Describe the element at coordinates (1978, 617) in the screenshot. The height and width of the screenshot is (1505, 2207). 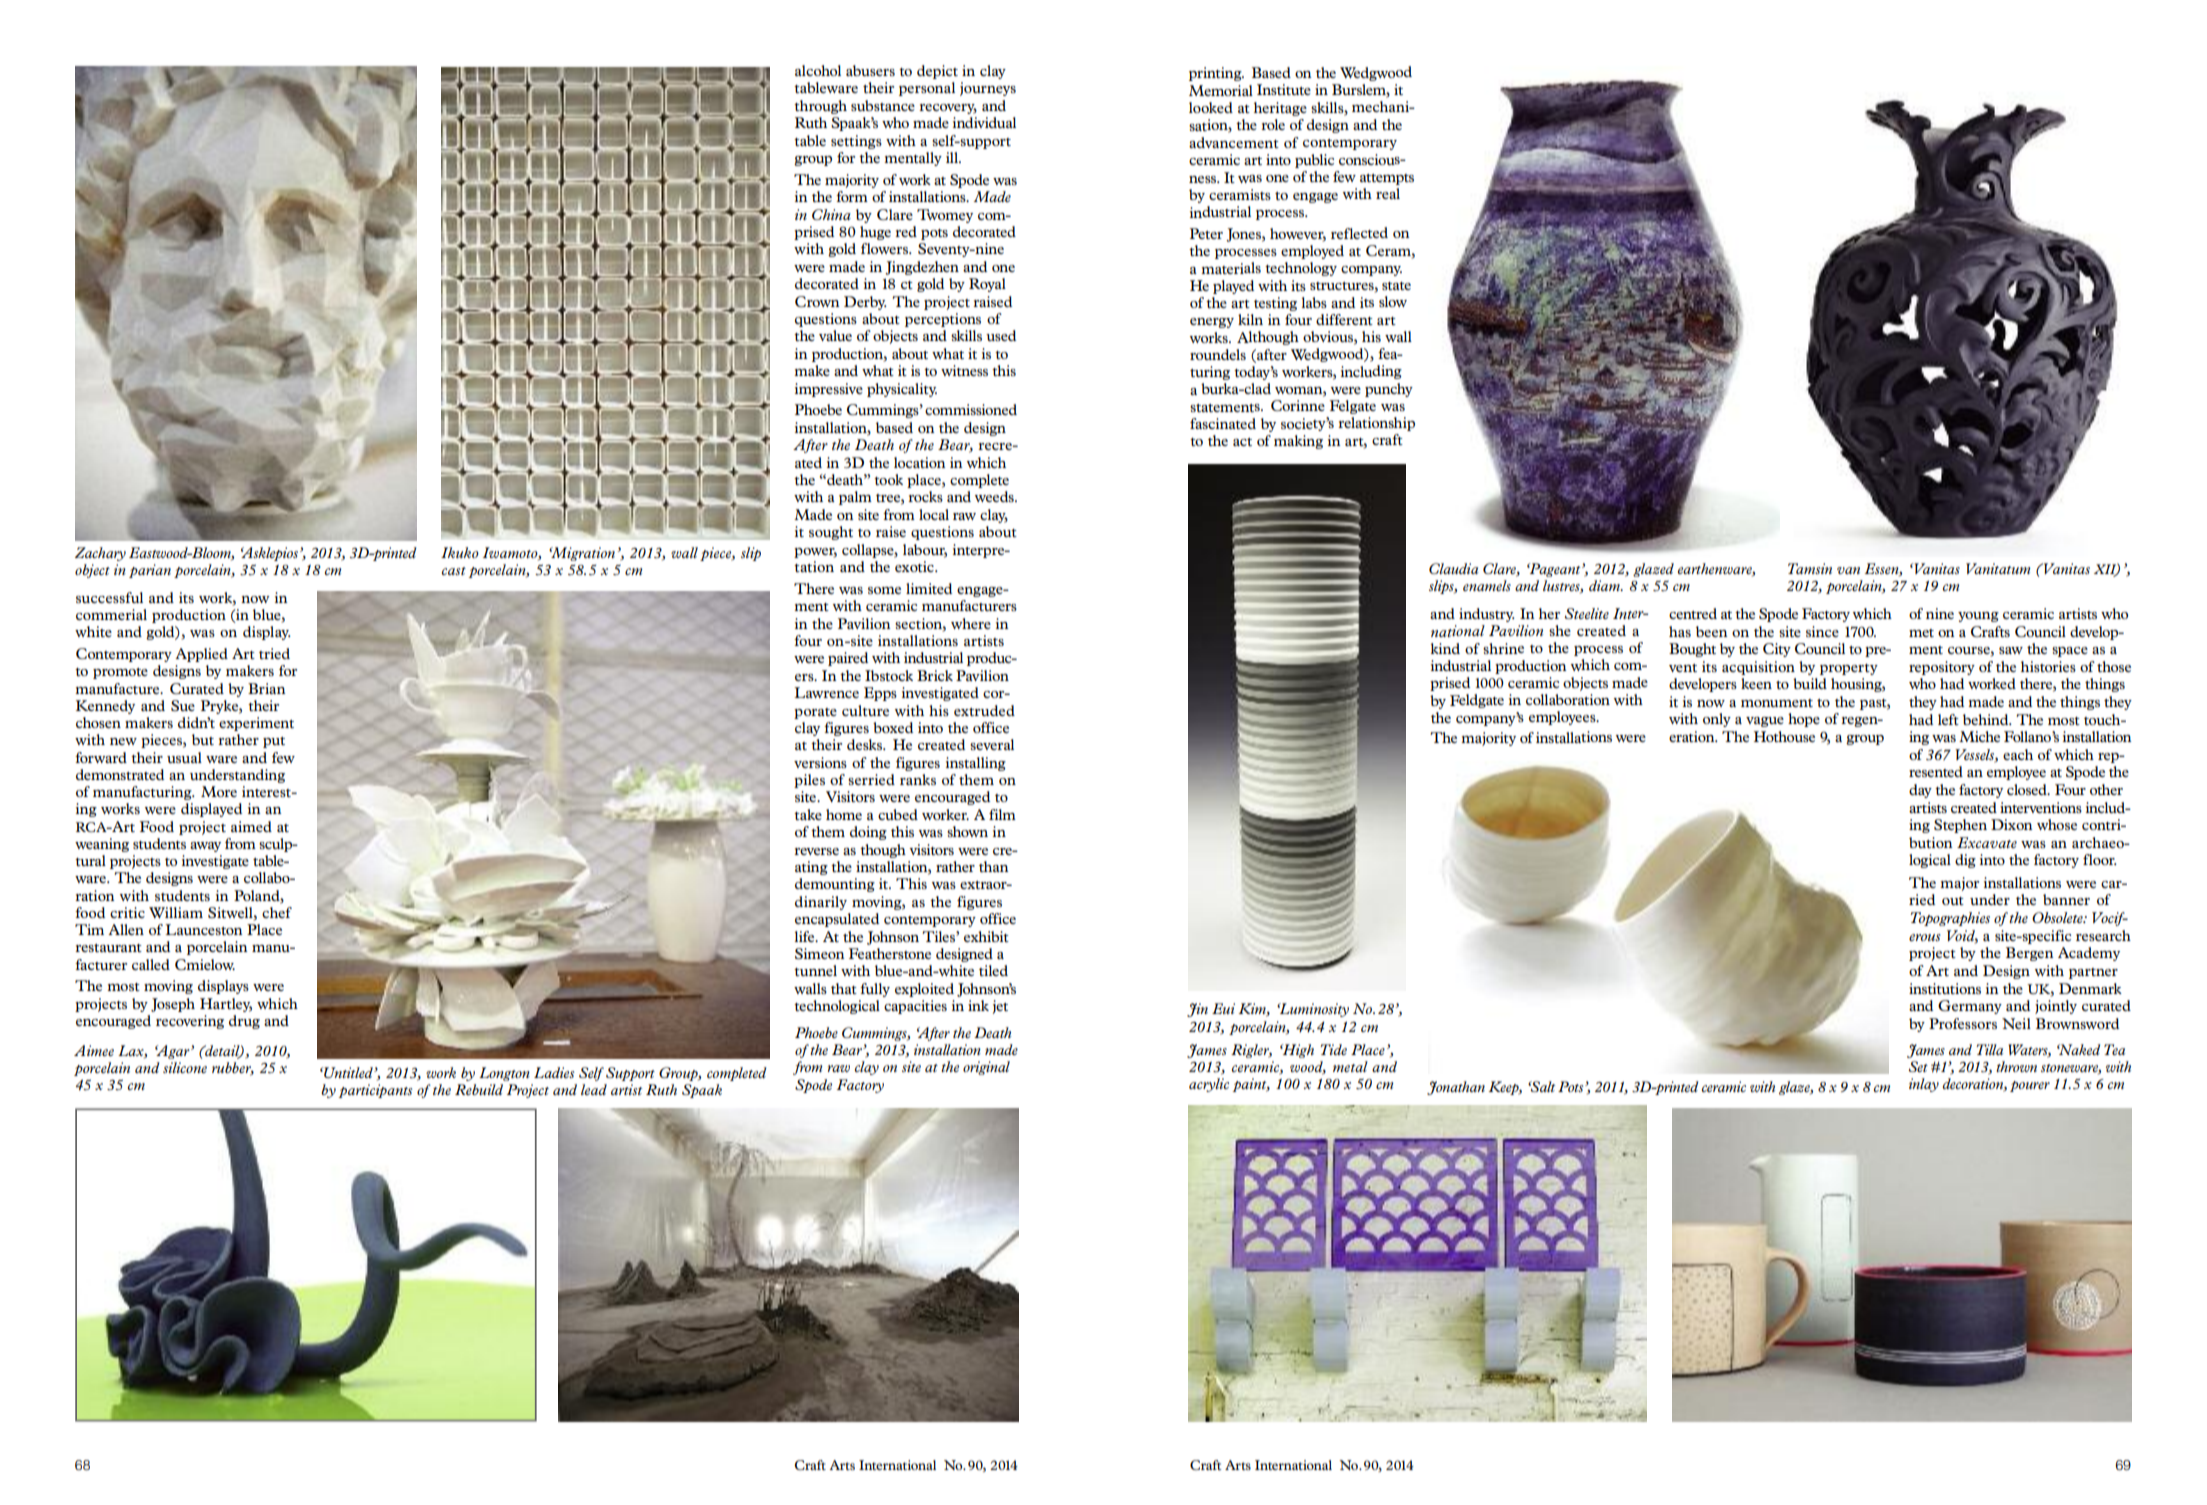
I see `young` at that location.
